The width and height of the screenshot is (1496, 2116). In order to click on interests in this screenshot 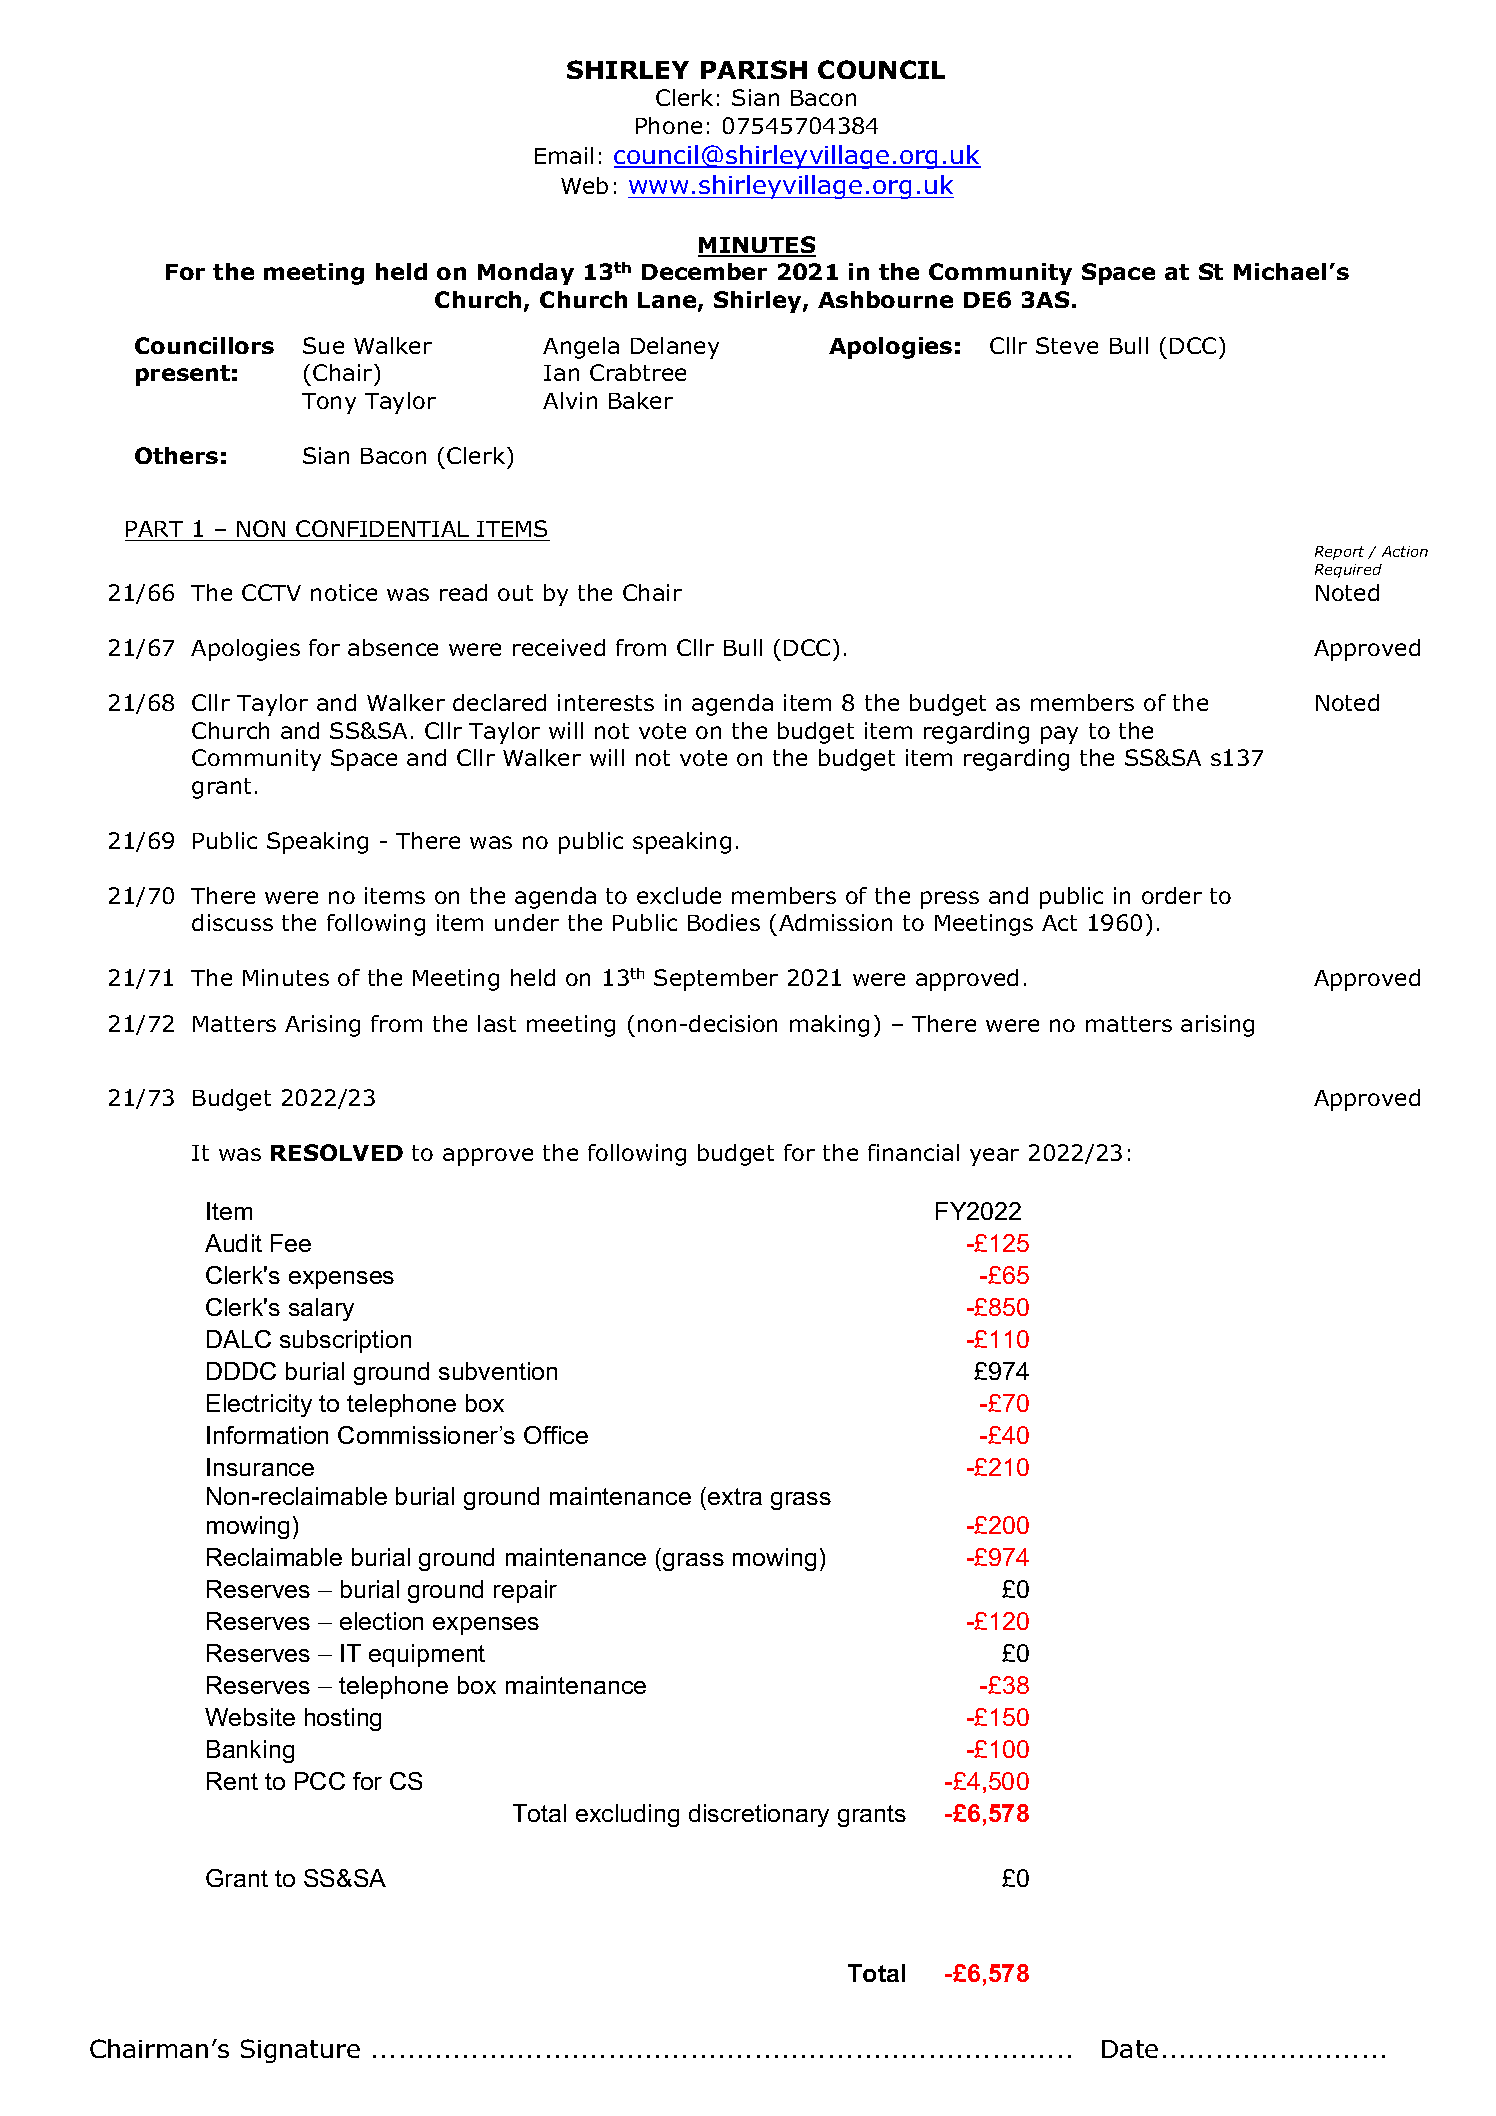, I will do `click(606, 702)`.
